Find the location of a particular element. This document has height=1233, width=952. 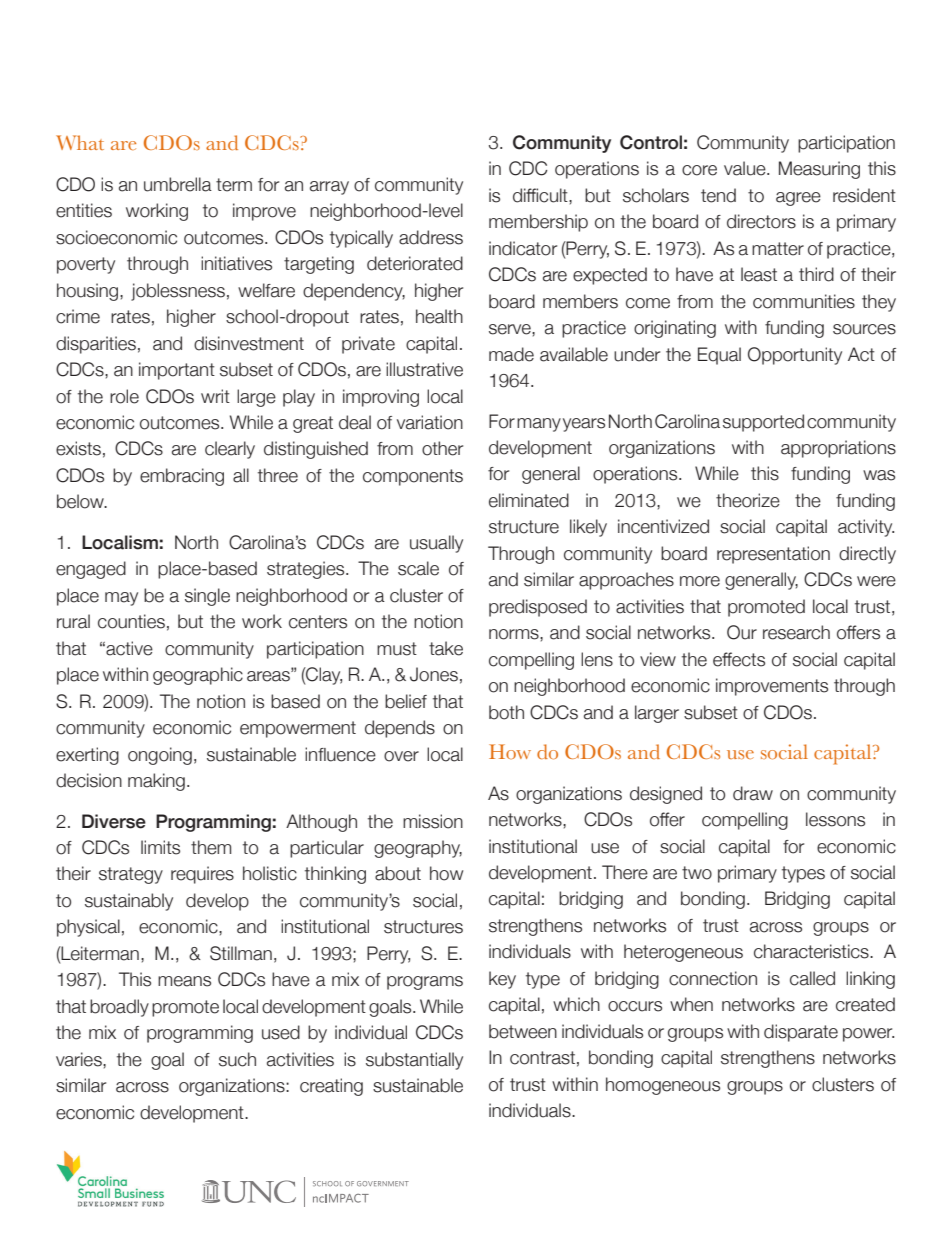

difficult is located at coordinates (541, 195).
